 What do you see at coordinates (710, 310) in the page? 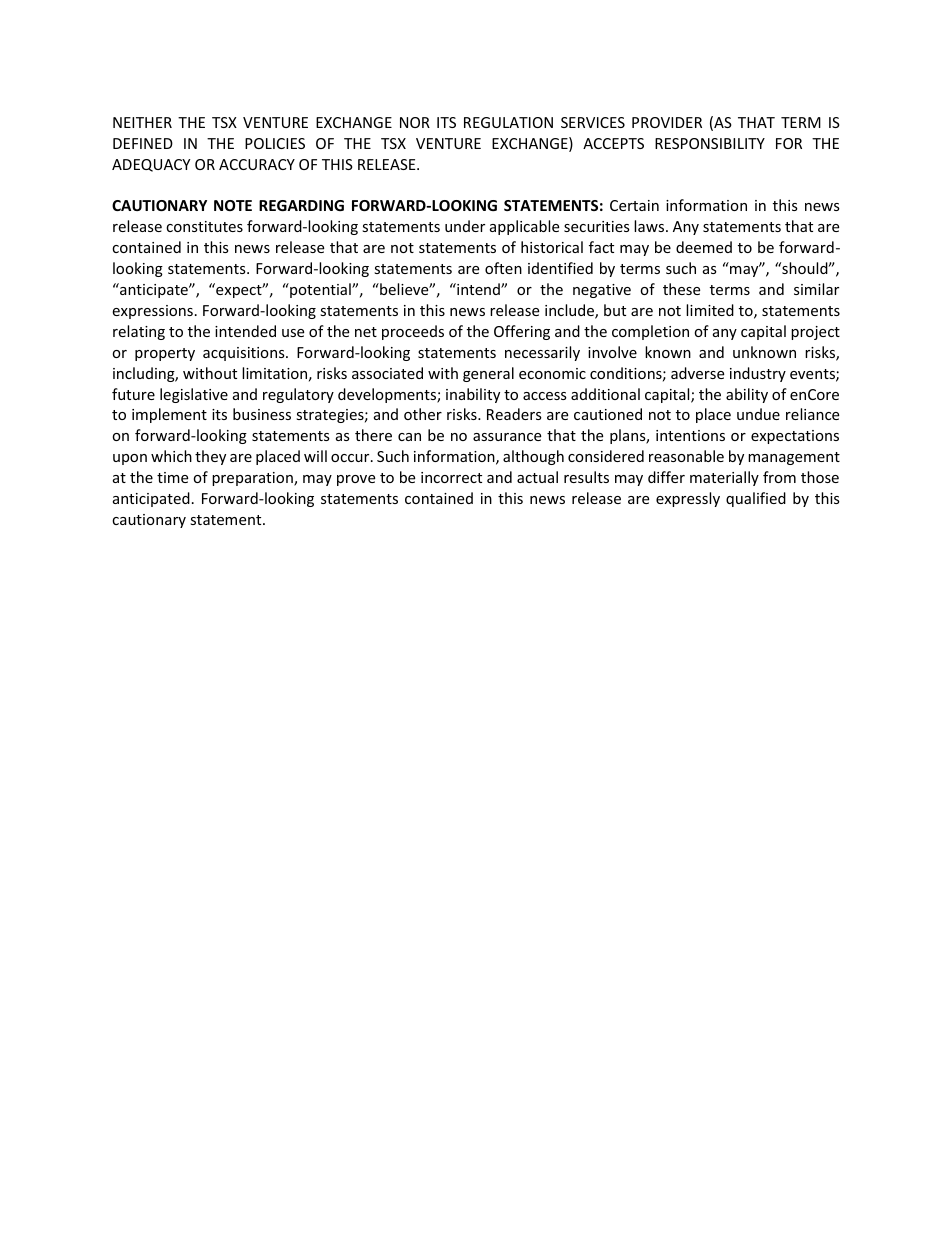
I see `limited` at bounding box center [710, 310].
